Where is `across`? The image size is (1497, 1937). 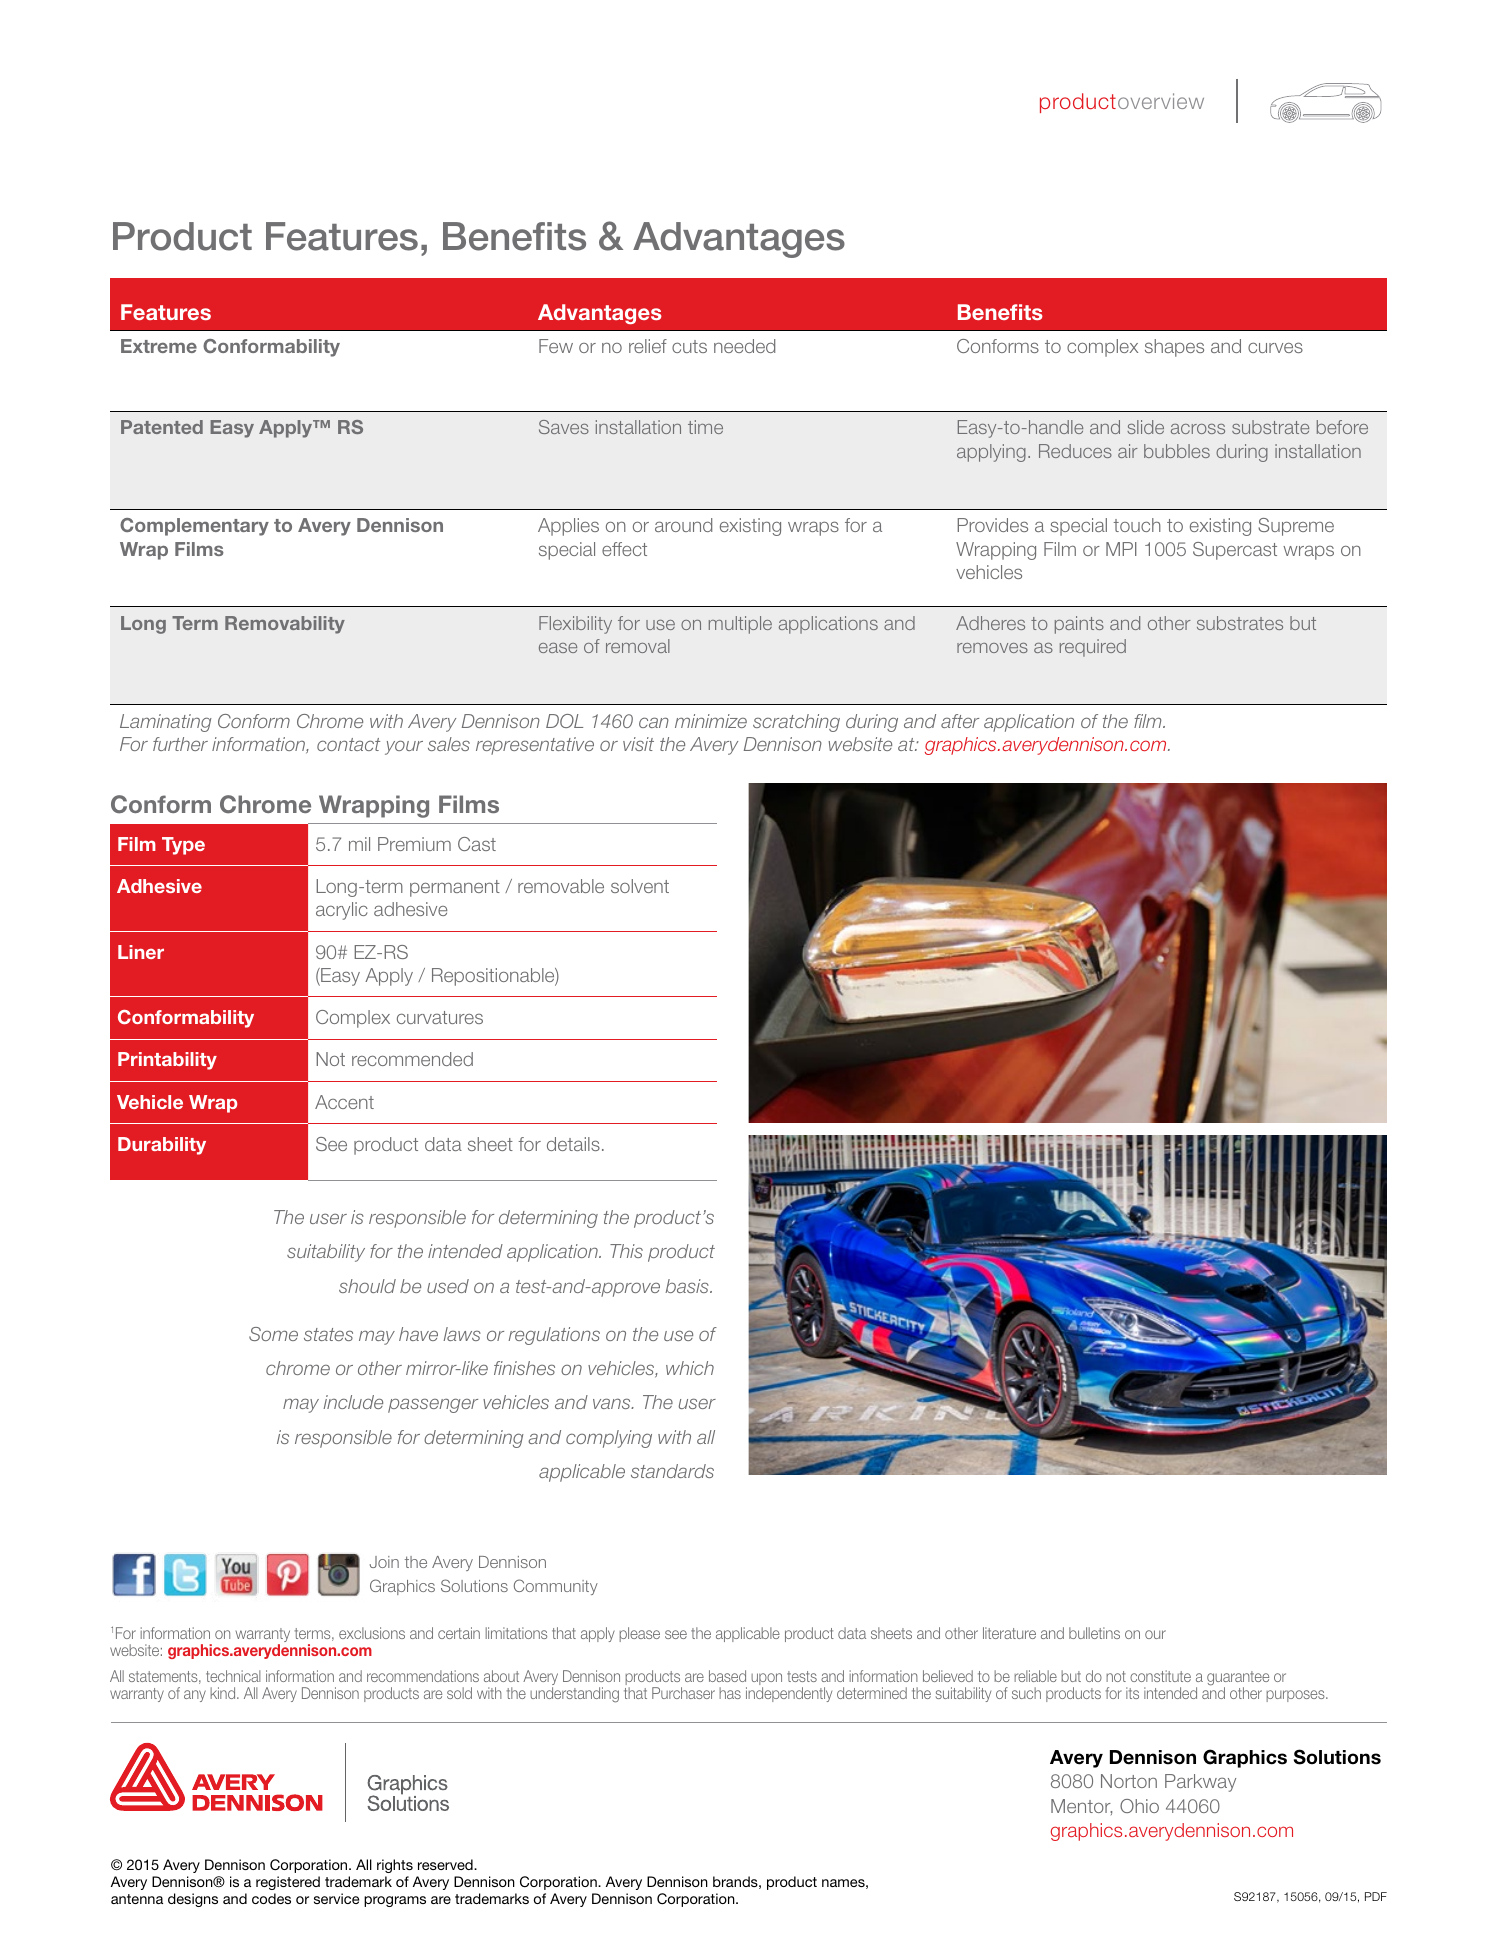 across is located at coordinates (1198, 429).
